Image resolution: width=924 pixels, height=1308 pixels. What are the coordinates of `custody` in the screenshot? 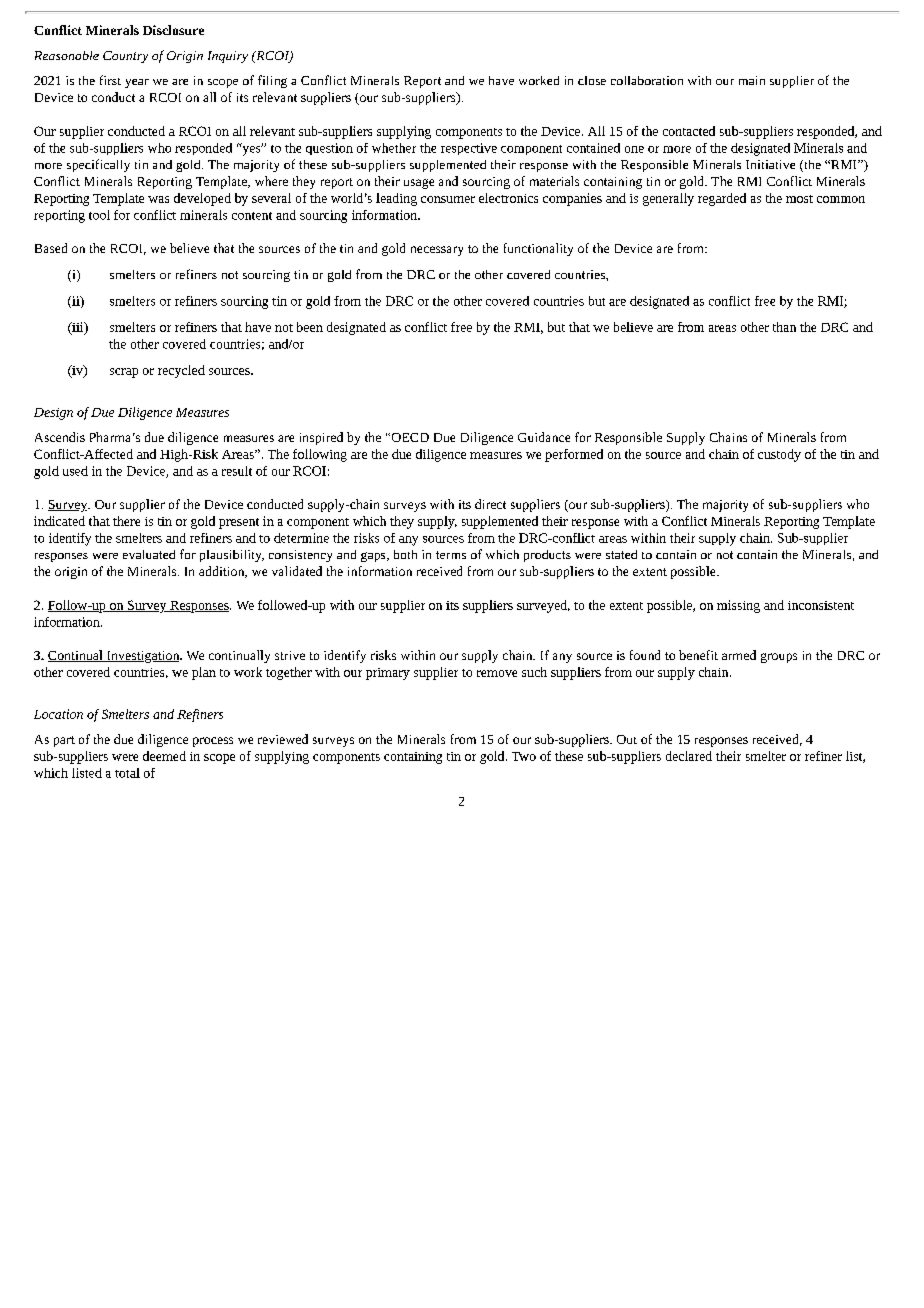 It's located at (779, 455).
